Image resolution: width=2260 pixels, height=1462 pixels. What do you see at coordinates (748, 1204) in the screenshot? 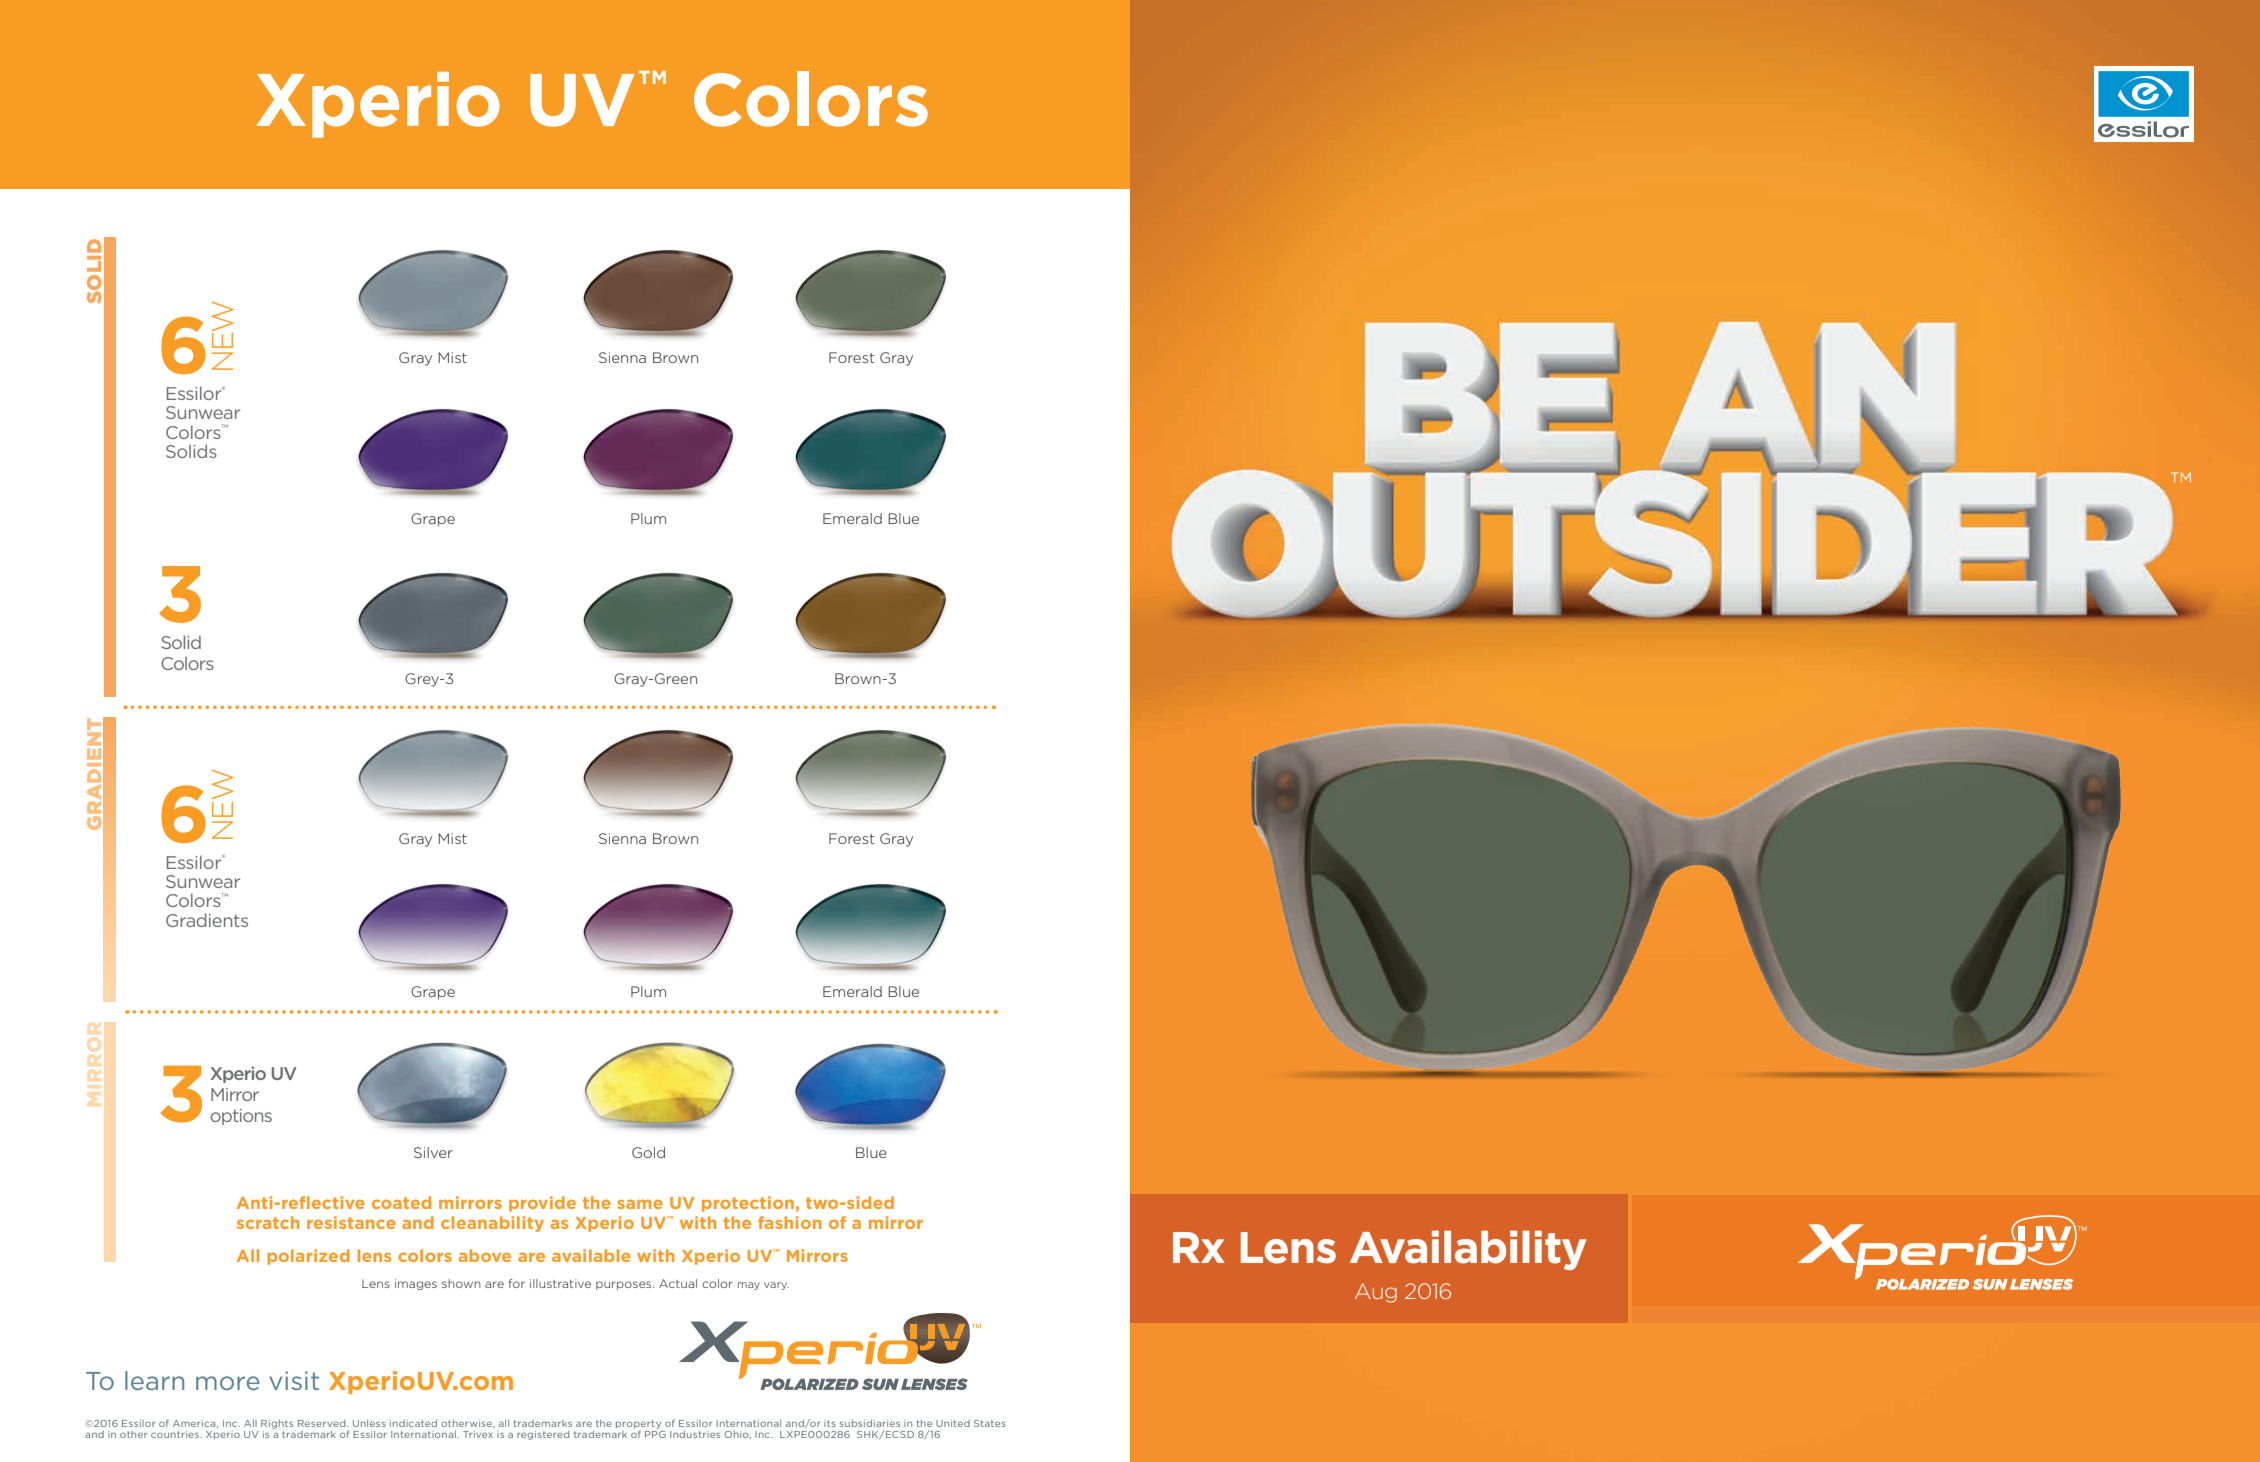
I see `protection` at bounding box center [748, 1204].
